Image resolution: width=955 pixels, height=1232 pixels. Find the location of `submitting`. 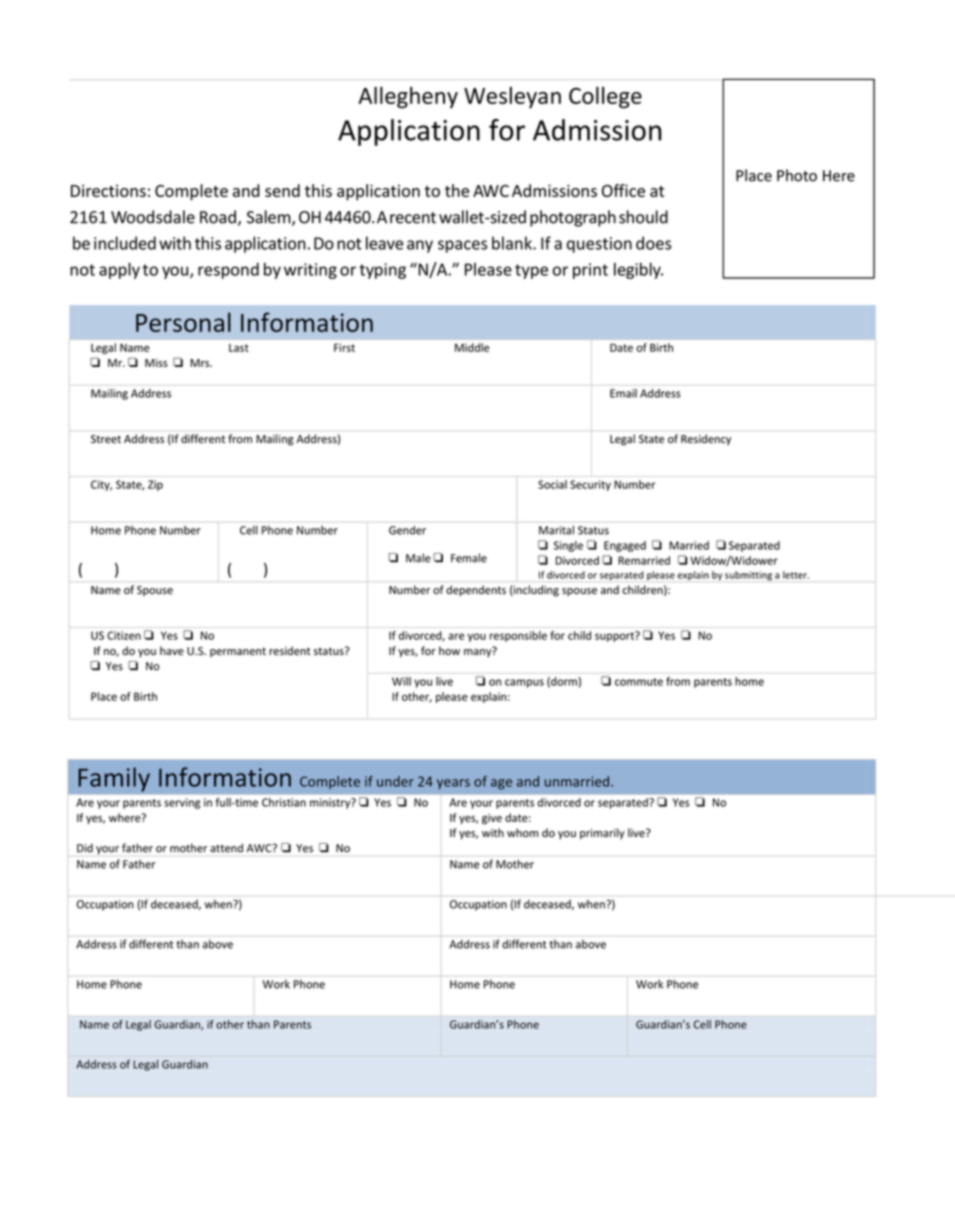

submitting is located at coordinates (748, 576).
